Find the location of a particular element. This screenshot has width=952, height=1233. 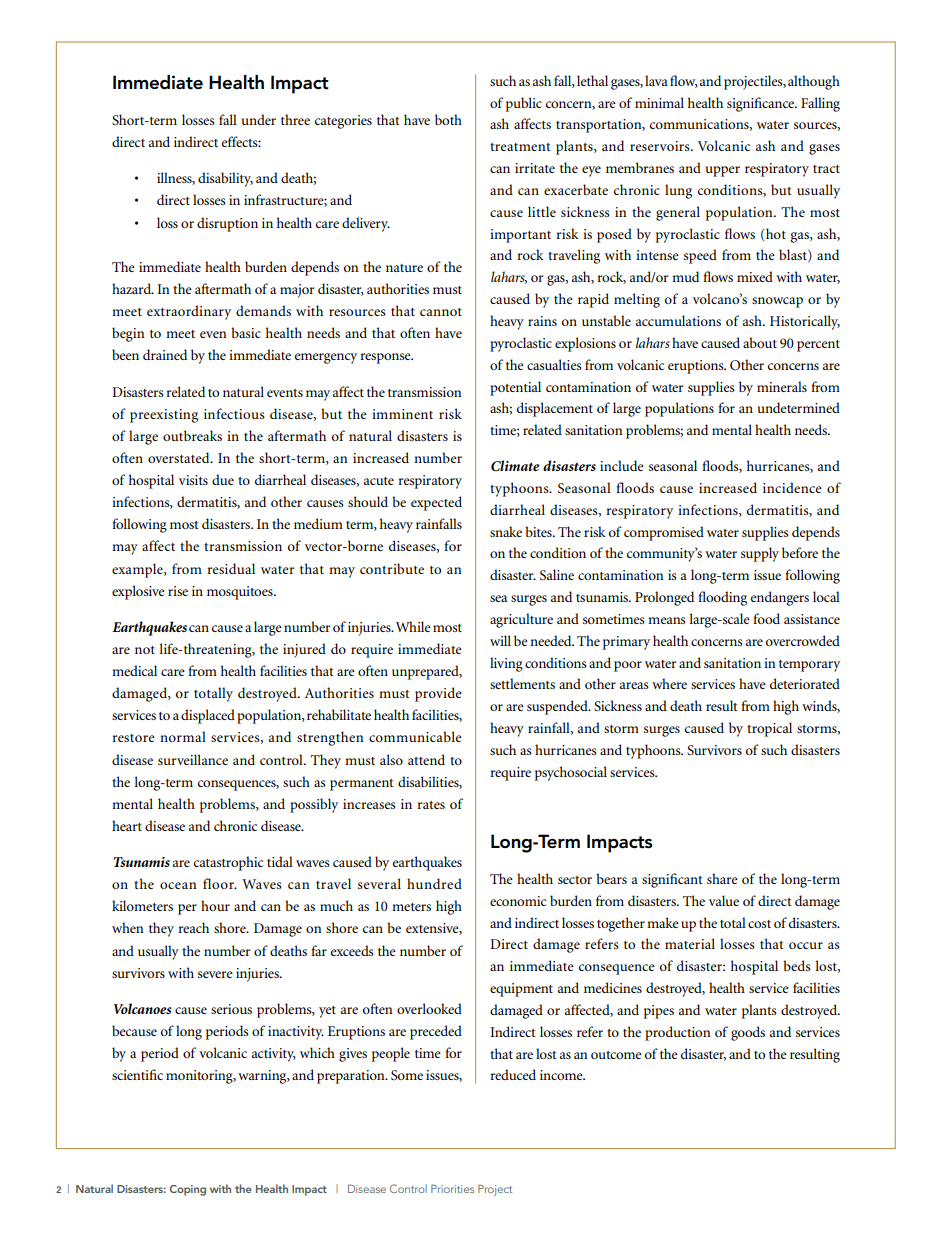

under is located at coordinates (259, 119).
